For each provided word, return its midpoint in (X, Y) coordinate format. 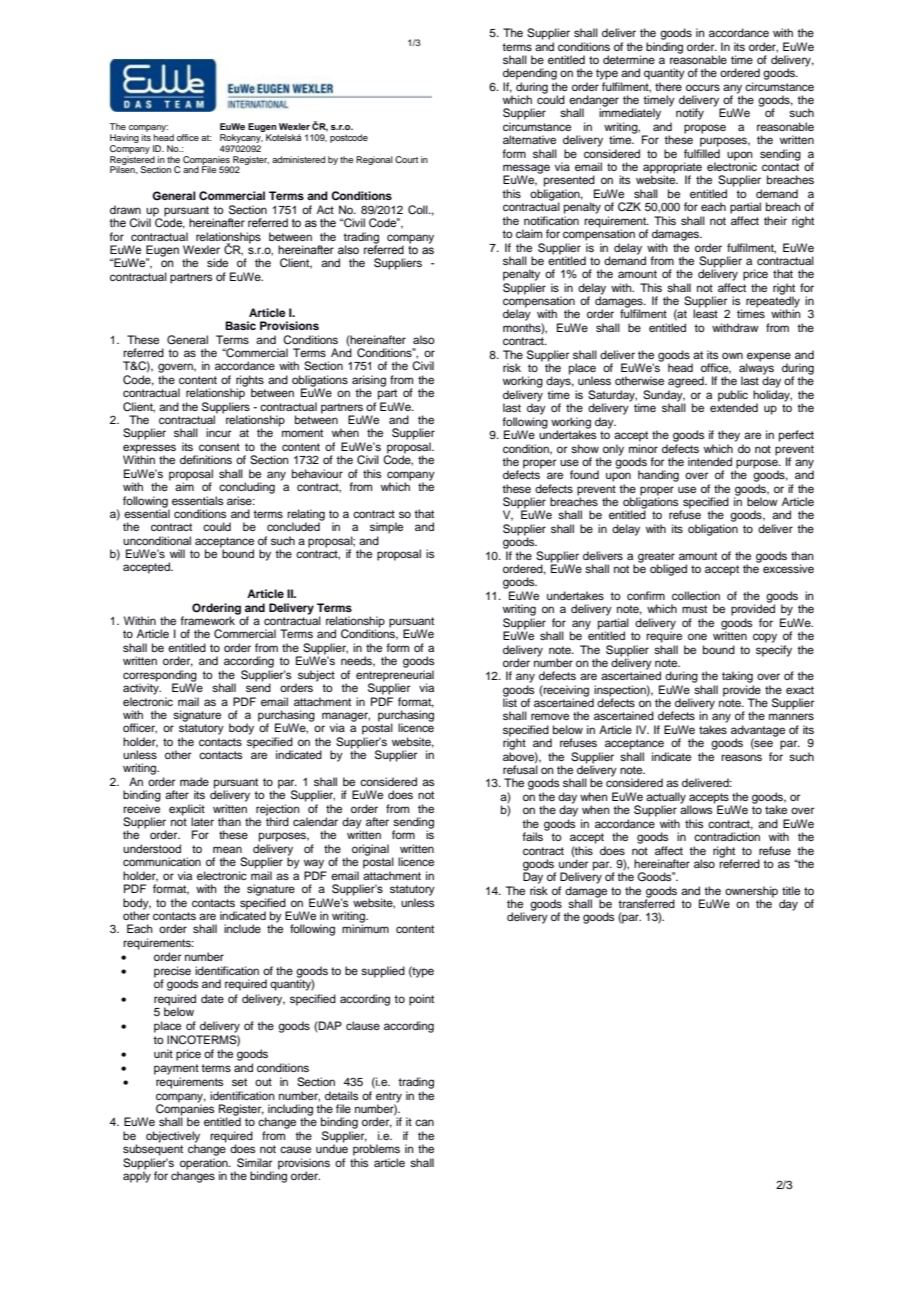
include (242, 928)
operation (204, 1165)
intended (710, 461)
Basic (240, 325)
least (705, 313)
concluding (247, 488)
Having (124, 140)
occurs (703, 87)
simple (386, 528)
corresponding (160, 677)
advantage (758, 732)
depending (530, 74)
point (421, 1000)
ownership (751, 893)
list (510, 701)
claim (529, 233)
